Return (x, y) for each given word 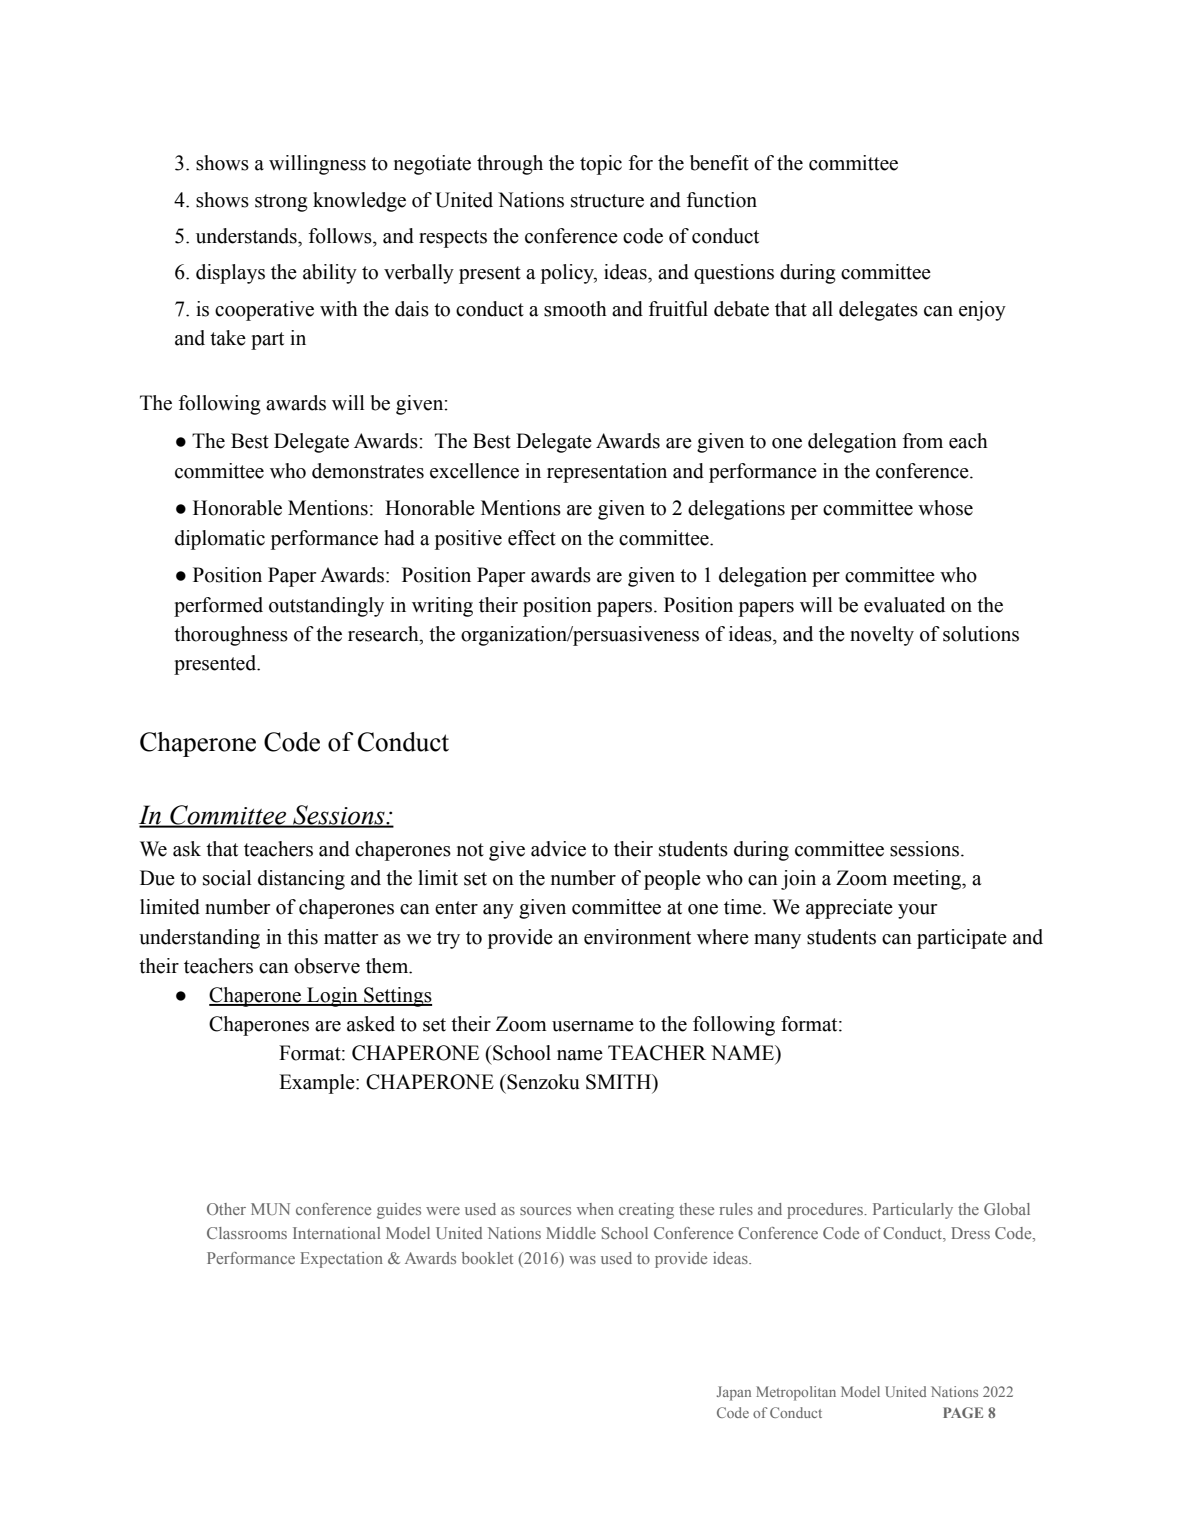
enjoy (982, 311)
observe (327, 966)
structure (607, 201)
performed (218, 607)
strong (281, 203)
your (917, 911)
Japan (734, 1393)
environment (637, 937)
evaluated (904, 605)
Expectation (341, 1260)
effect (532, 538)
